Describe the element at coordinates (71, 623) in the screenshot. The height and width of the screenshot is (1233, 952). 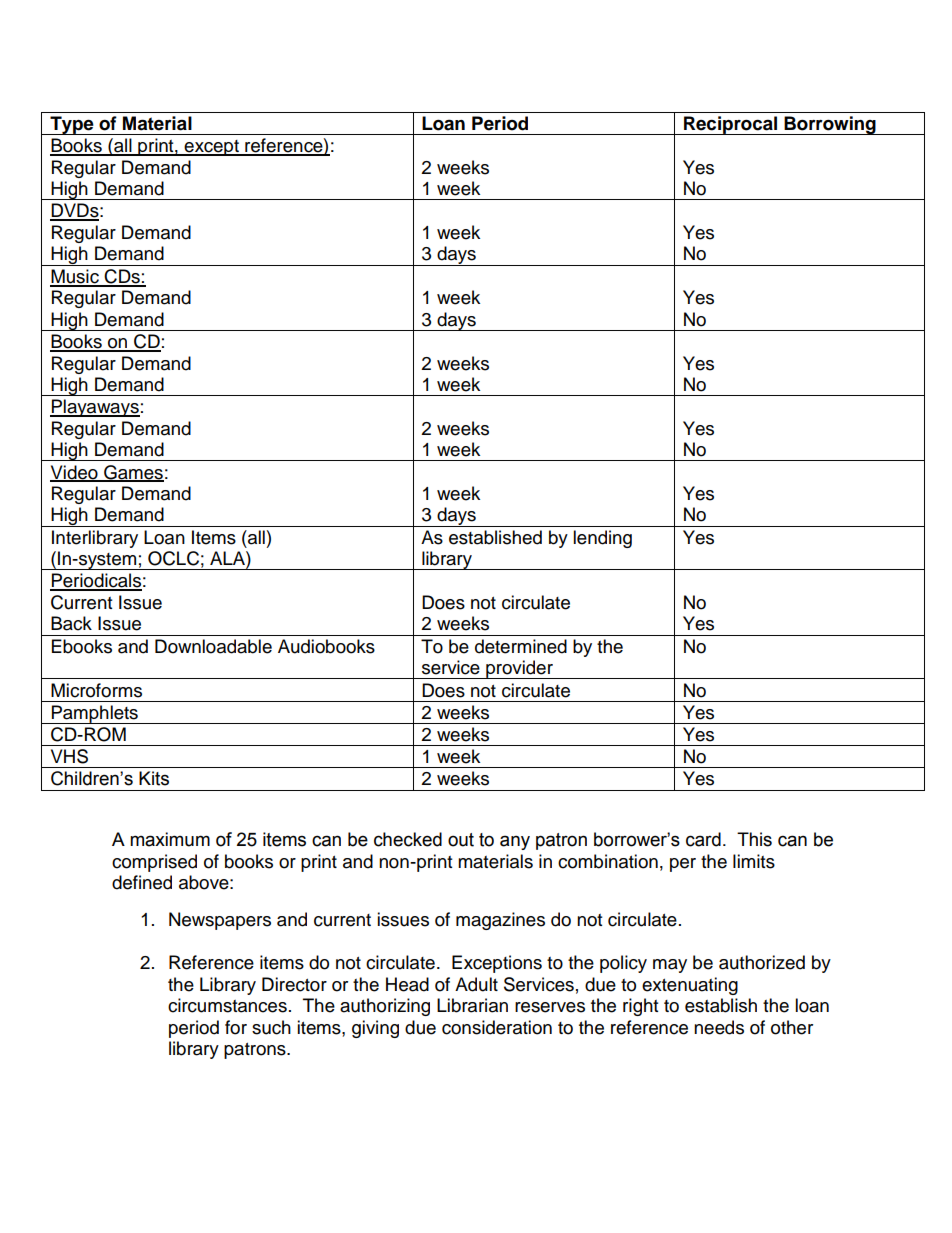
I see `Back` at that location.
